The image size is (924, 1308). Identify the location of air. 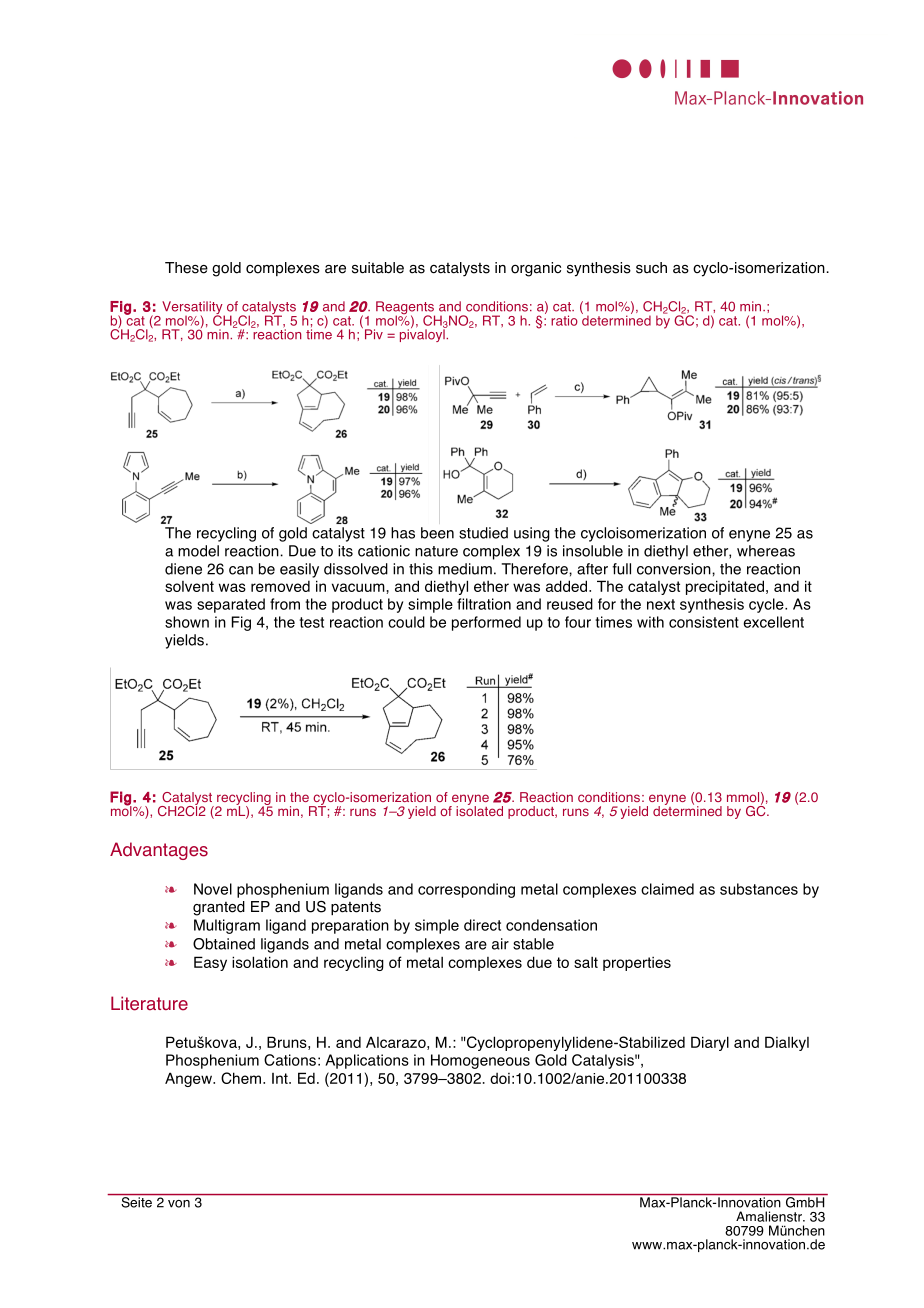
(500, 944).
